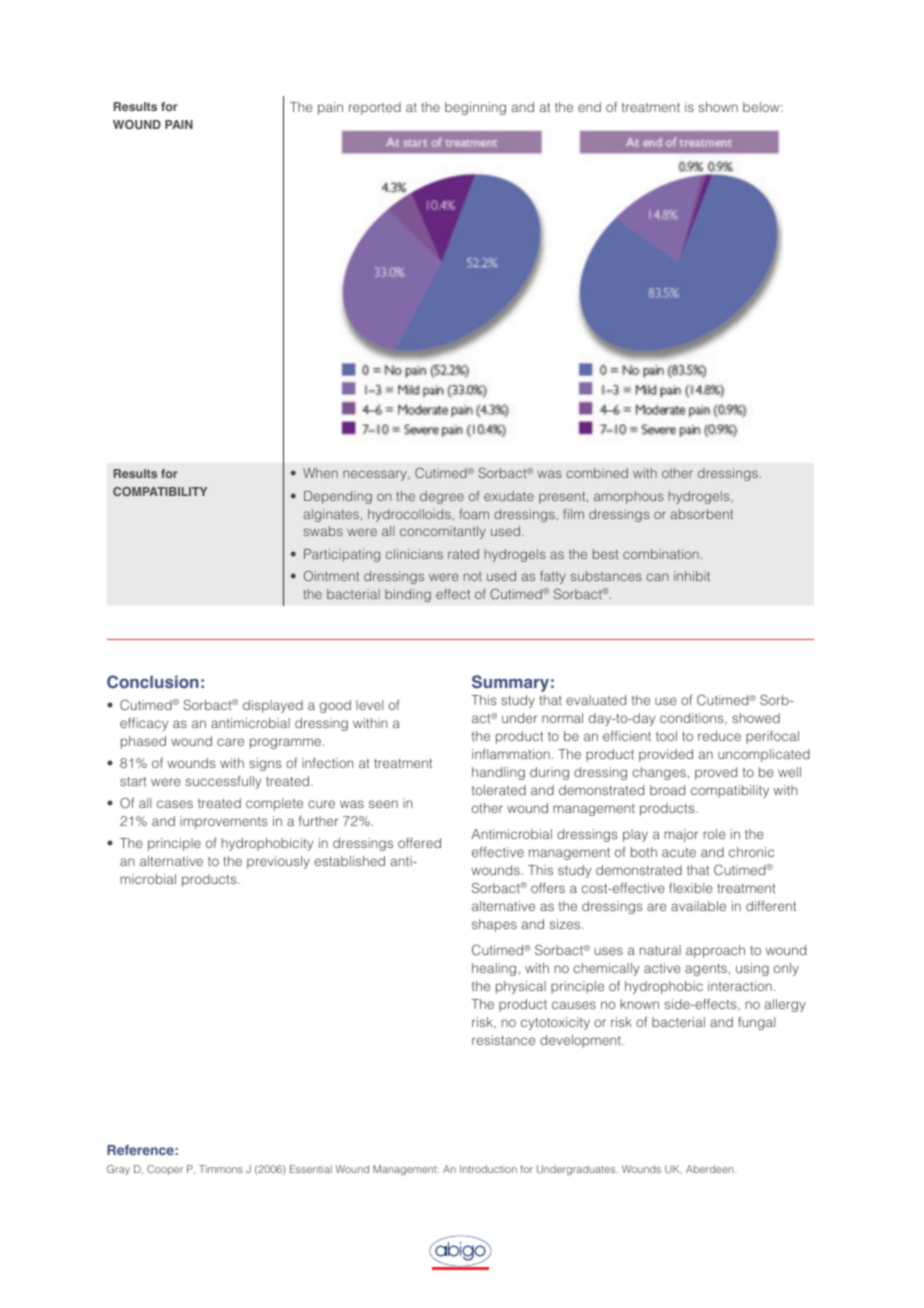 The width and height of the screenshot is (924, 1308). What do you see at coordinates (597, 473) in the screenshot?
I see `combined` at bounding box center [597, 473].
